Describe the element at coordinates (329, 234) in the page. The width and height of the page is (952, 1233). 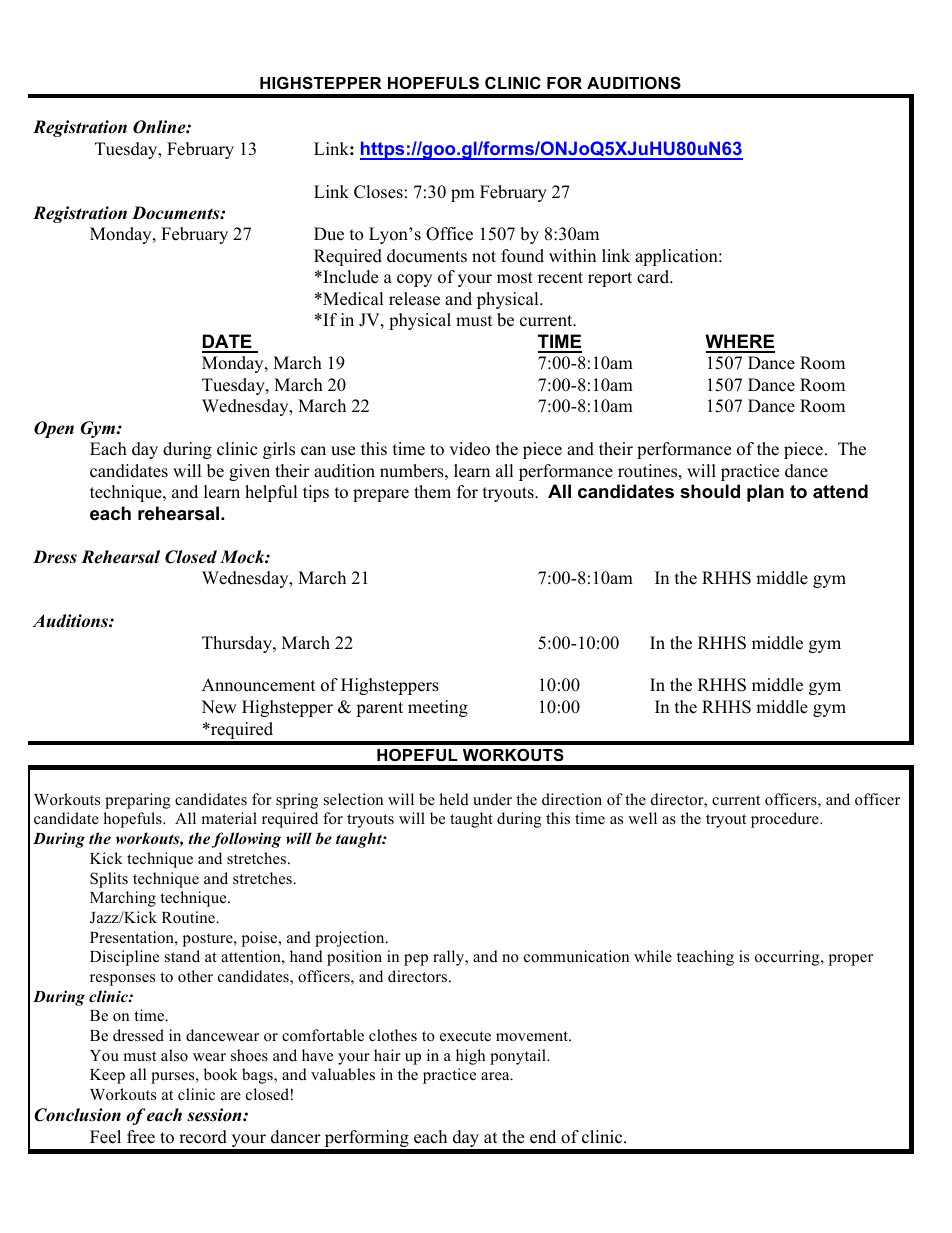
I see `Due` at that location.
